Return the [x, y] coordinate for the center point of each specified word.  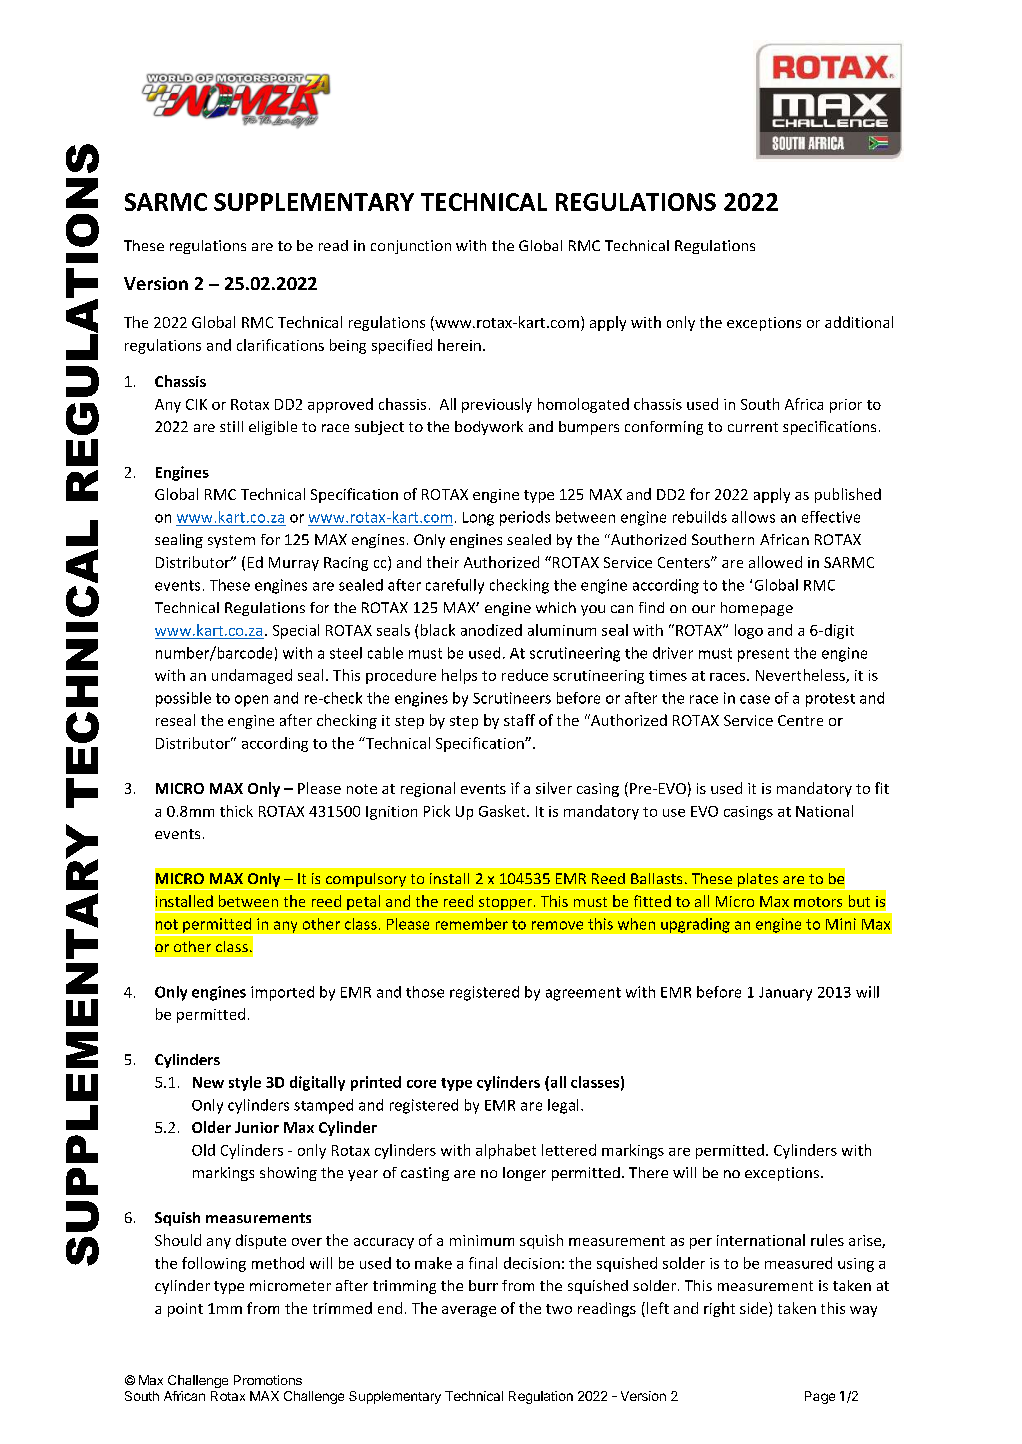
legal [563, 1106]
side [755, 1309]
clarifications [280, 345]
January [785, 994]
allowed [775, 562]
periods [525, 518]
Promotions [268, 1380]
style [245, 1083]
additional [859, 322]
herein [459, 345]
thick [236, 811]
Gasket [503, 811]
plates [757, 881]
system [231, 541]
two [559, 1309]
